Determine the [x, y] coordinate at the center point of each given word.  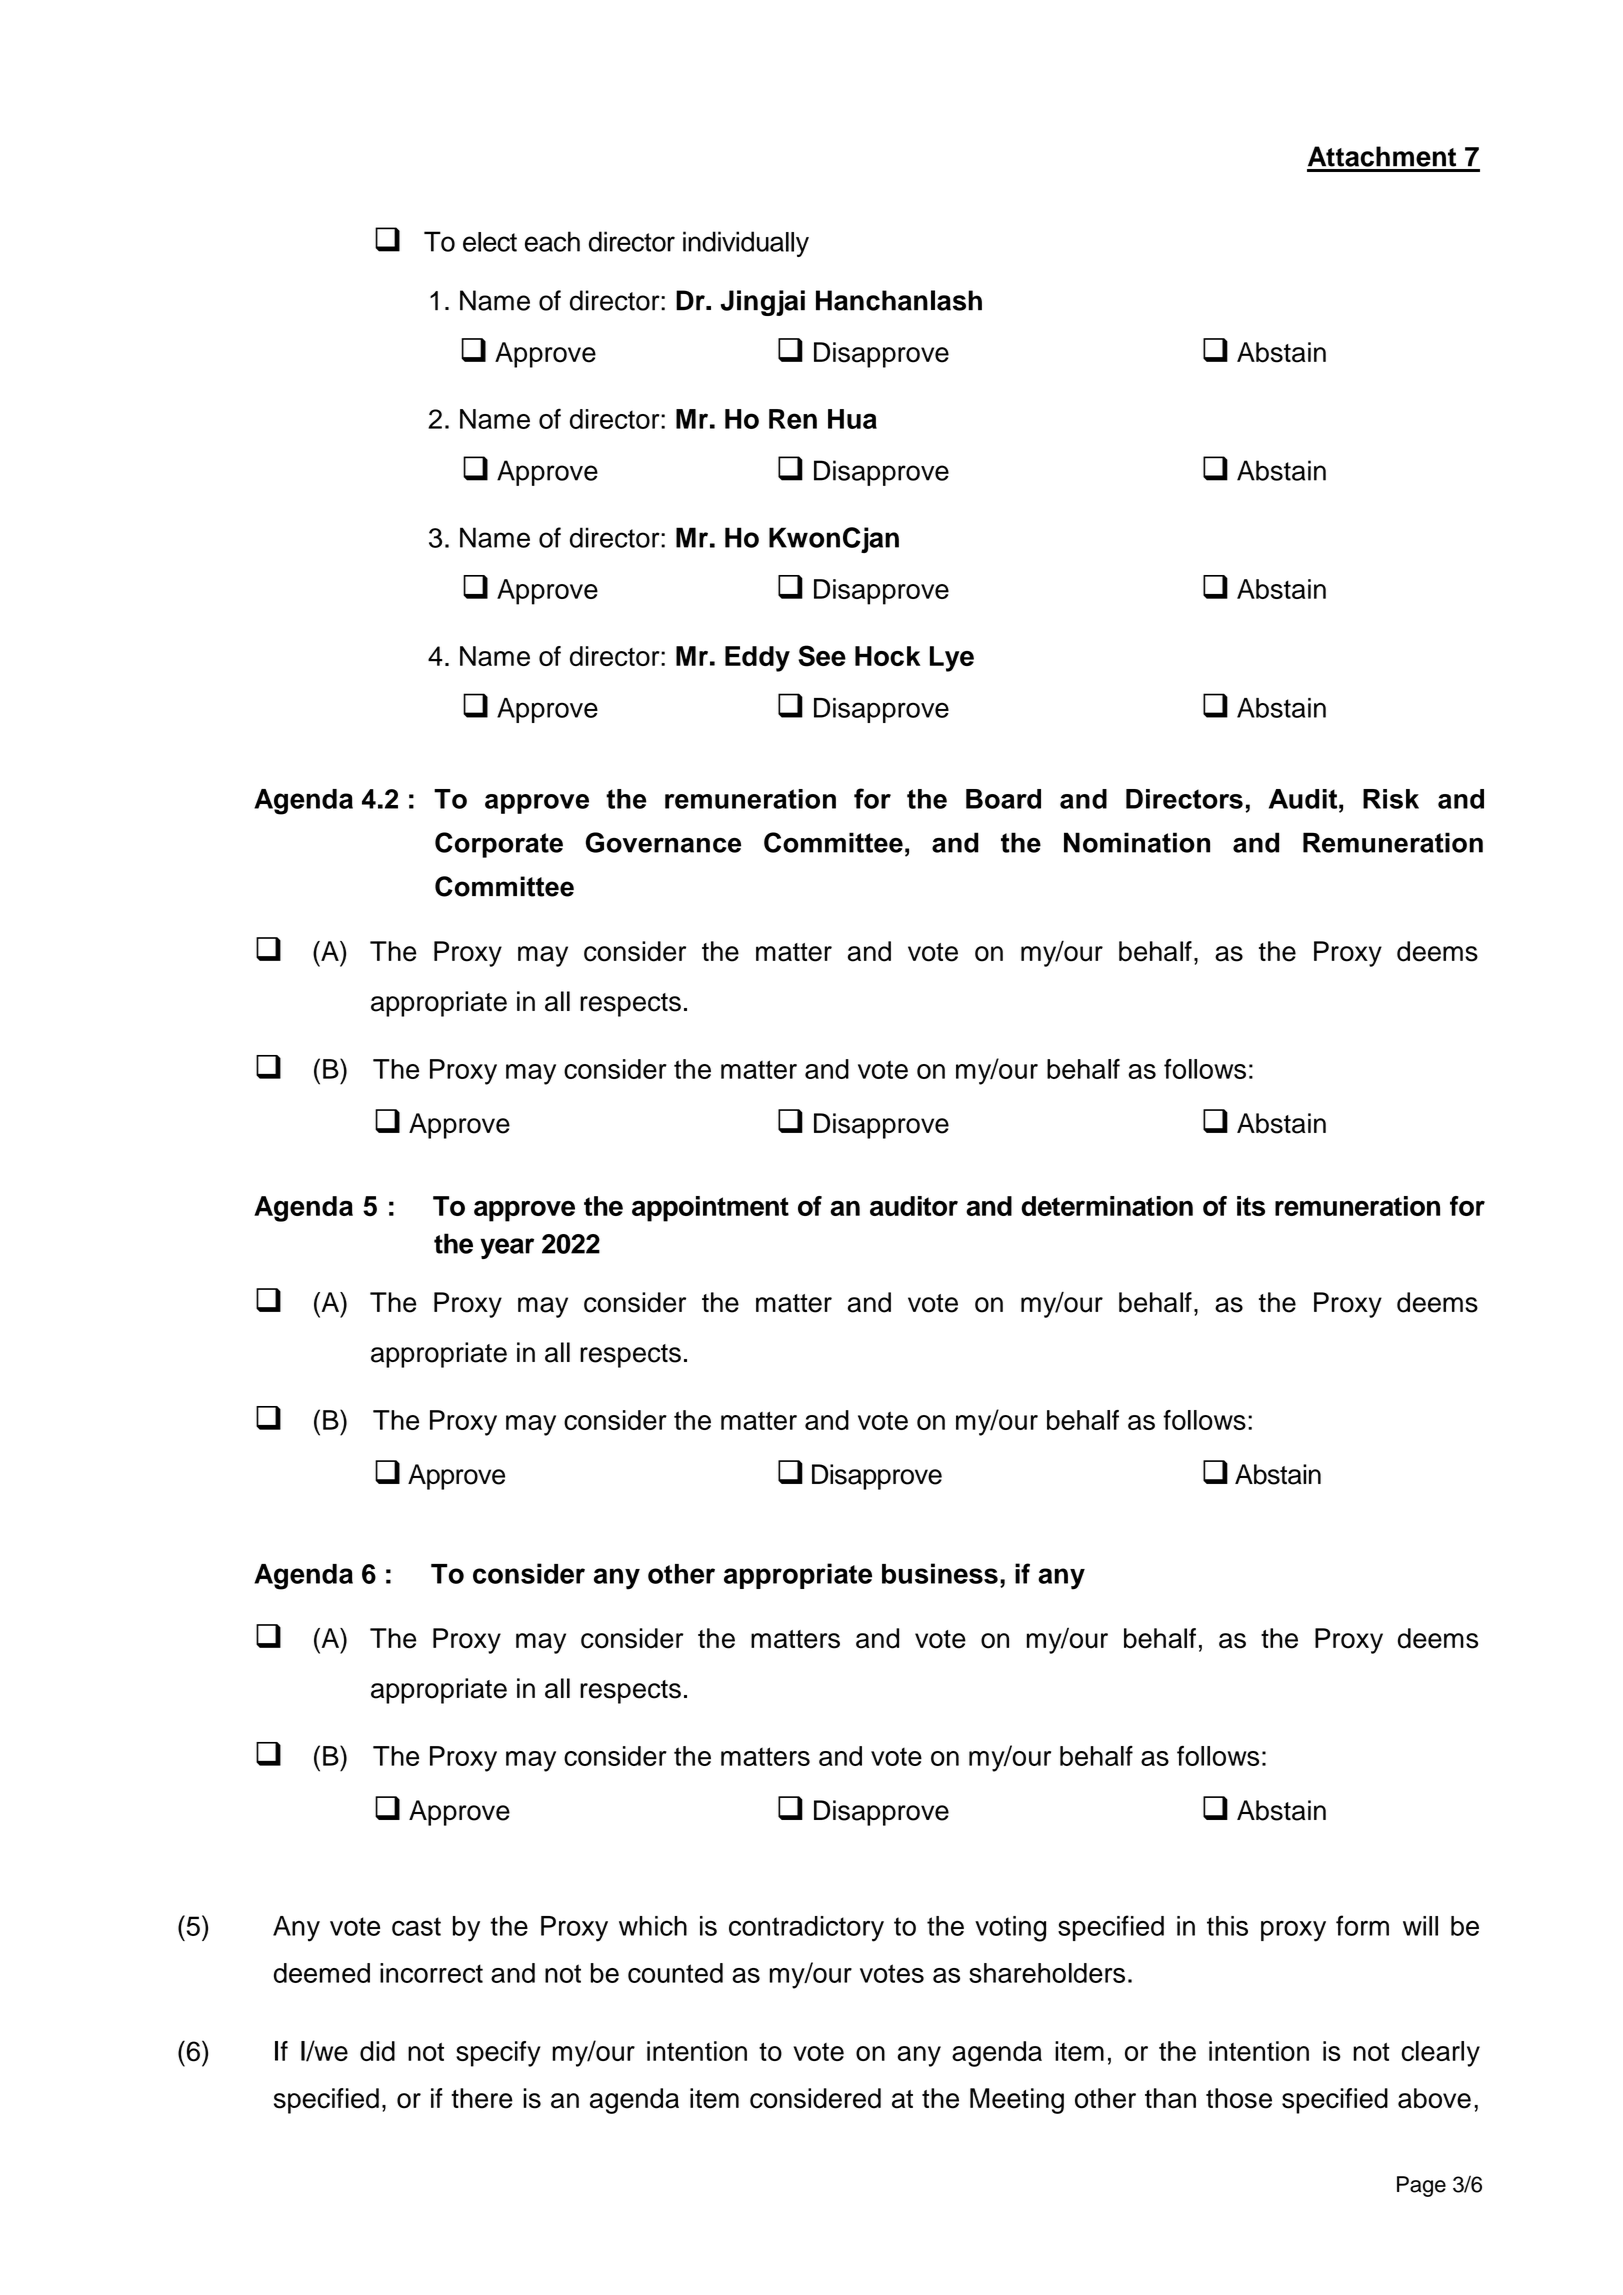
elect [490, 242]
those [1239, 2098]
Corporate [499, 845]
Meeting [1017, 2101]
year [507, 1248]
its [1251, 1206]
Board [1003, 799]
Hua [852, 419]
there [482, 2098]
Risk [1391, 799]
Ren [793, 419]
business [940, 1573]
